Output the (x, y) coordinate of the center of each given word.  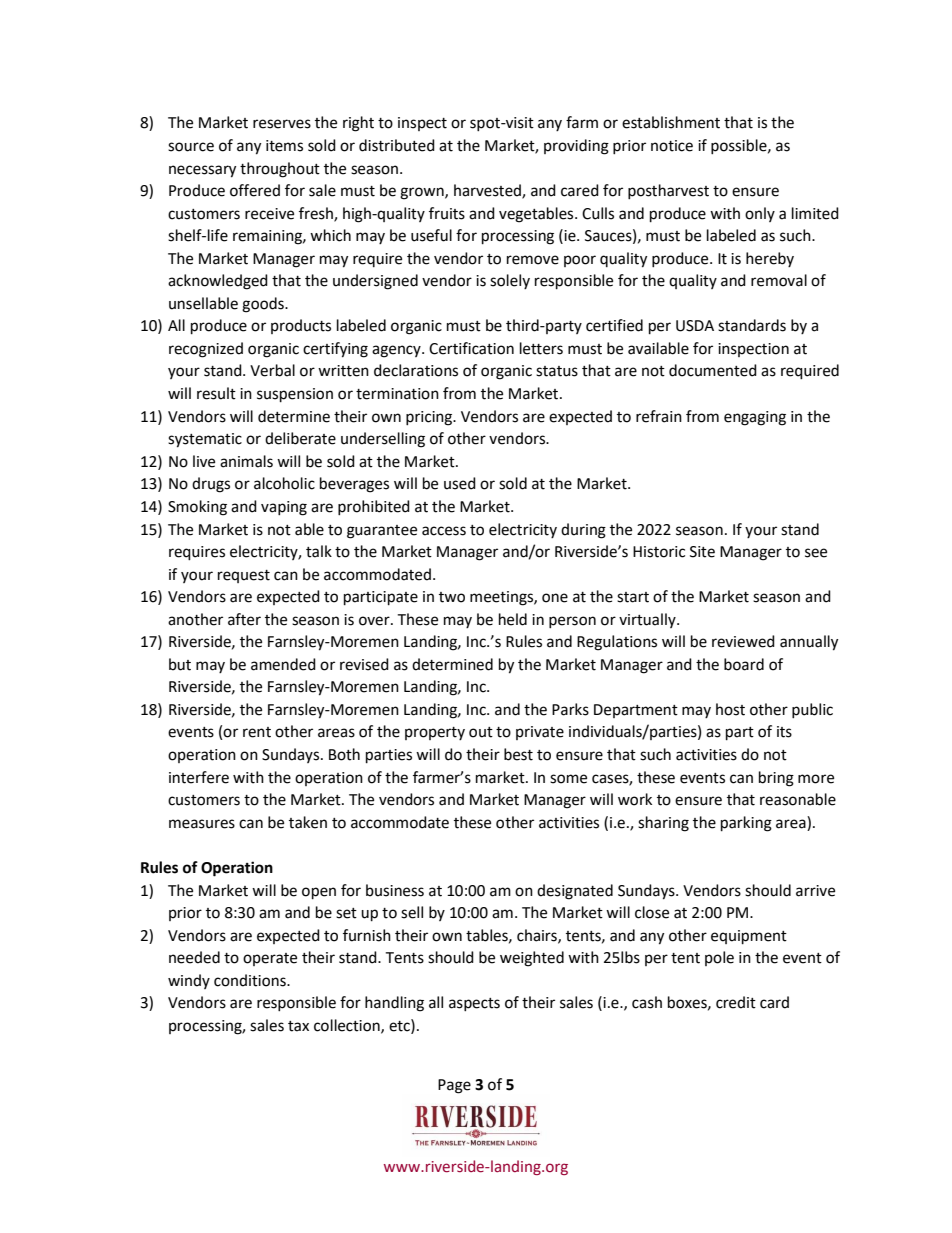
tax (298, 1026)
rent (257, 732)
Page (454, 1086)
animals (246, 461)
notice (672, 146)
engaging (755, 418)
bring (776, 779)
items (284, 146)
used (460, 483)
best (518, 754)
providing (576, 147)
